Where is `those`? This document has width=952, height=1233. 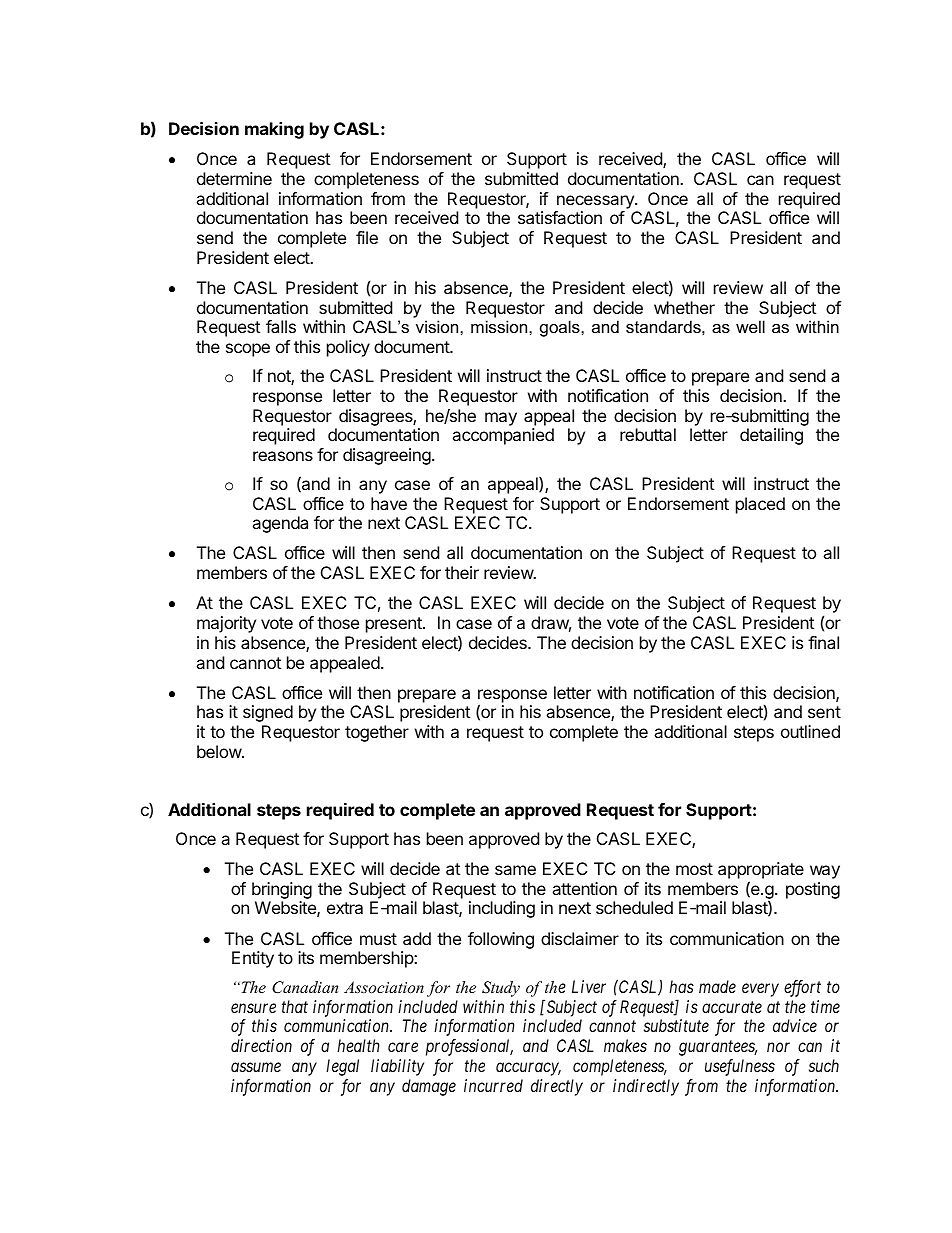
those is located at coordinates (338, 622).
